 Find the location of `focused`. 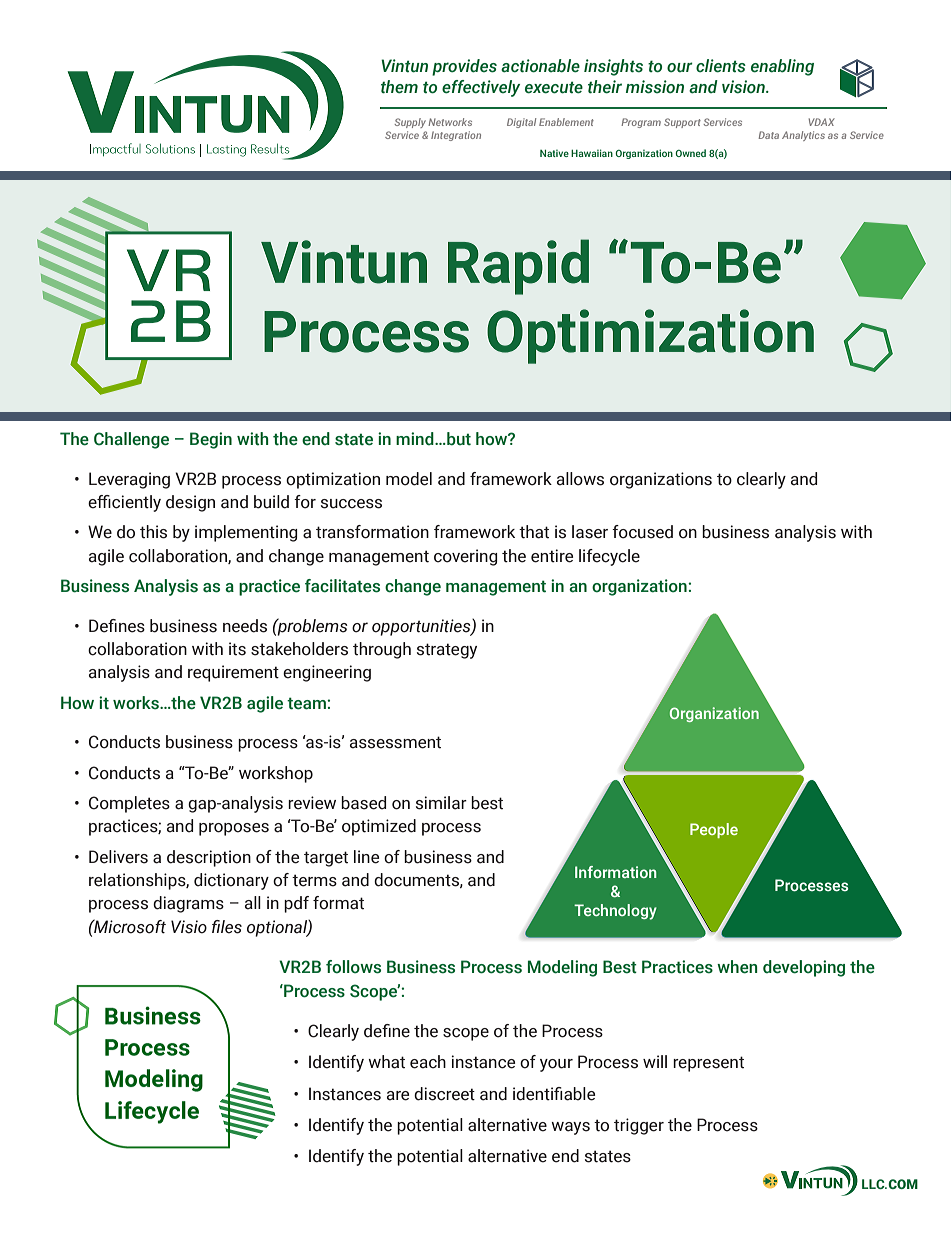

focused is located at coordinates (642, 532).
